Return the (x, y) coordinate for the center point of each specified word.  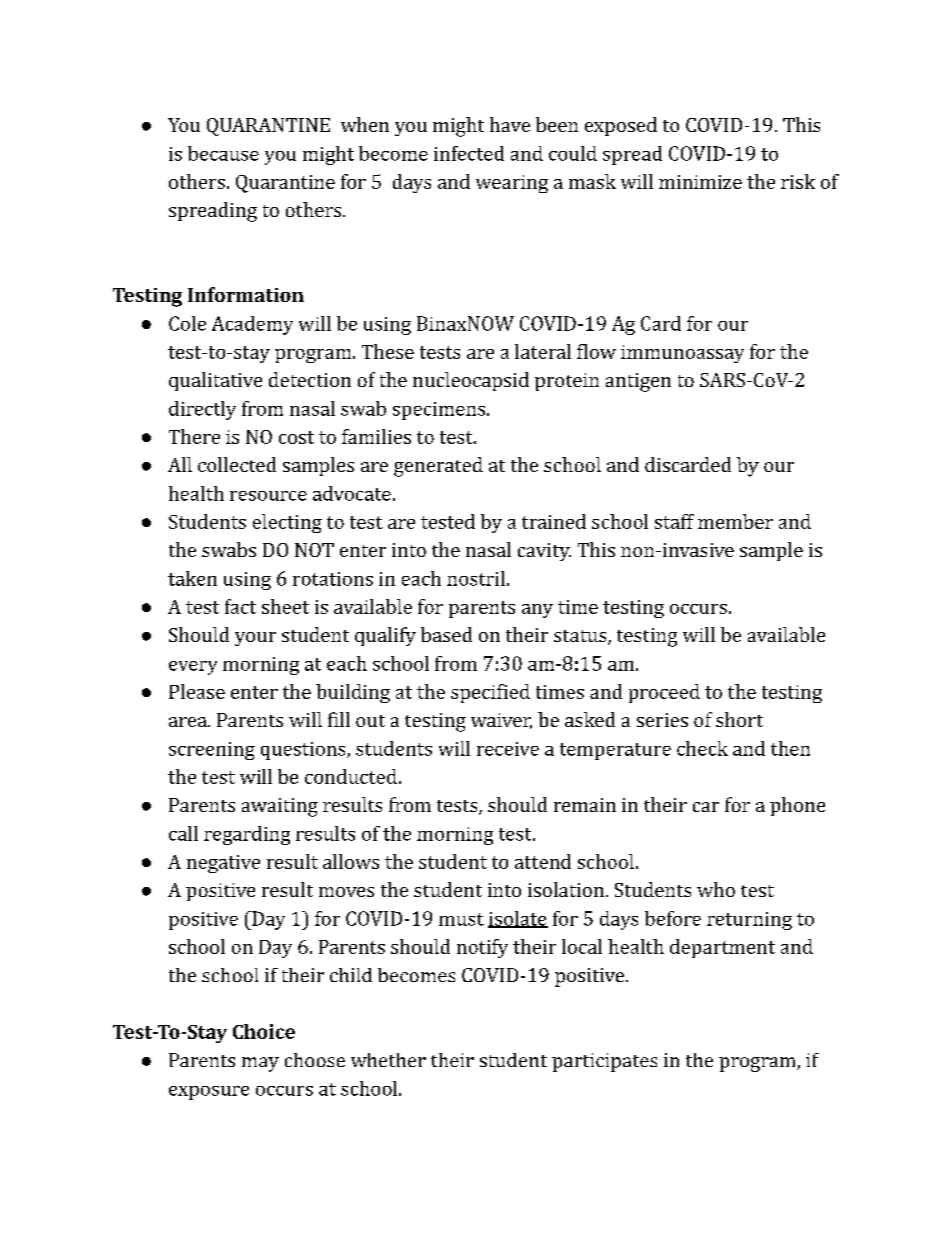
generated (438, 467)
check (702, 748)
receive (508, 749)
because (223, 153)
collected (237, 464)
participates (604, 1062)
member (735, 521)
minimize (700, 182)
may (260, 1064)
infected (469, 153)
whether (388, 1060)
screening (212, 751)
